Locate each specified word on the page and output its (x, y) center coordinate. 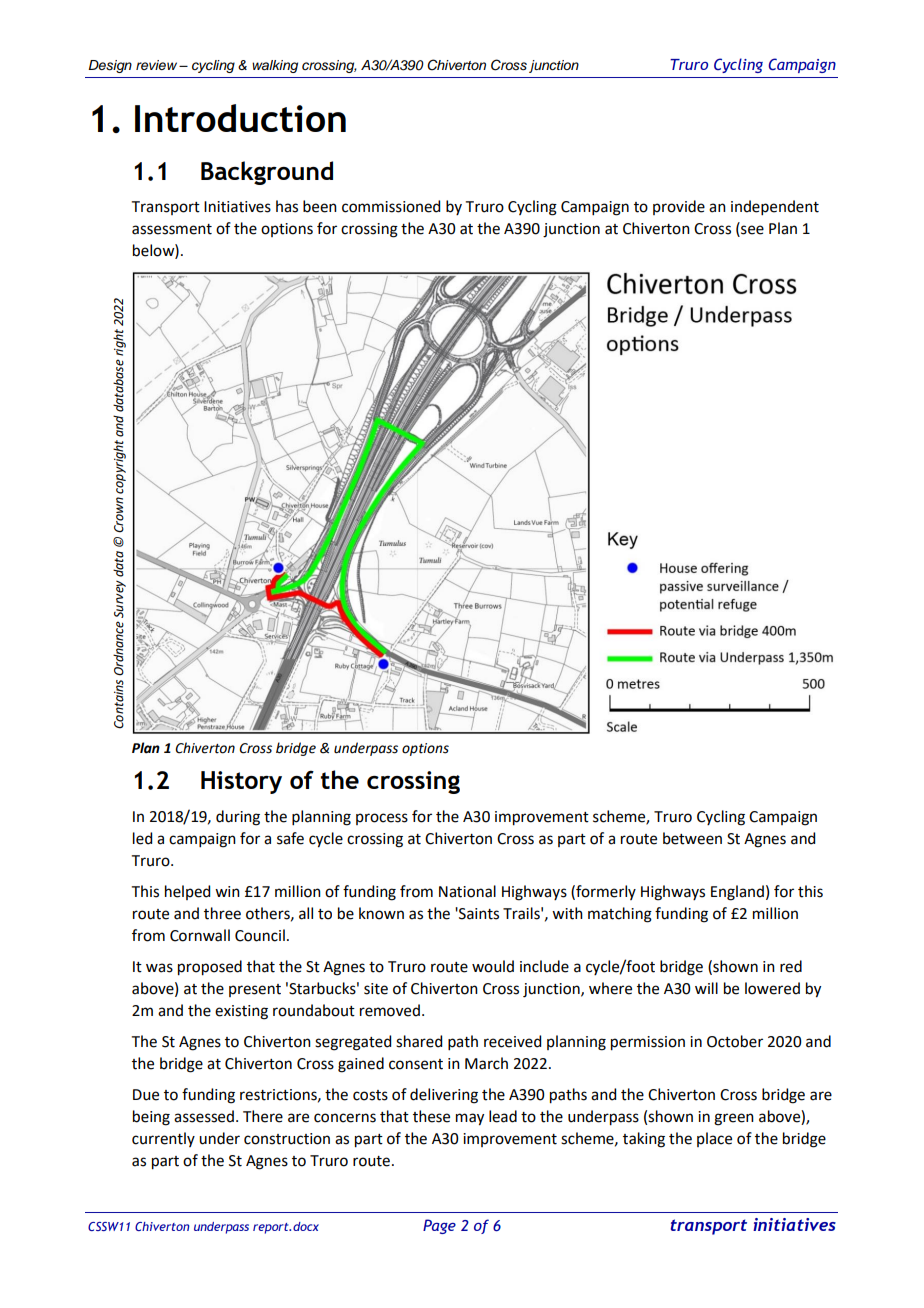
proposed (210, 968)
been (320, 206)
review (158, 65)
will (706, 988)
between (692, 838)
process (382, 819)
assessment (172, 229)
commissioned (391, 206)
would (493, 966)
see (751, 230)
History (241, 782)
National (467, 891)
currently (163, 1139)
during (238, 818)
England (737, 893)
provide (679, 207)
